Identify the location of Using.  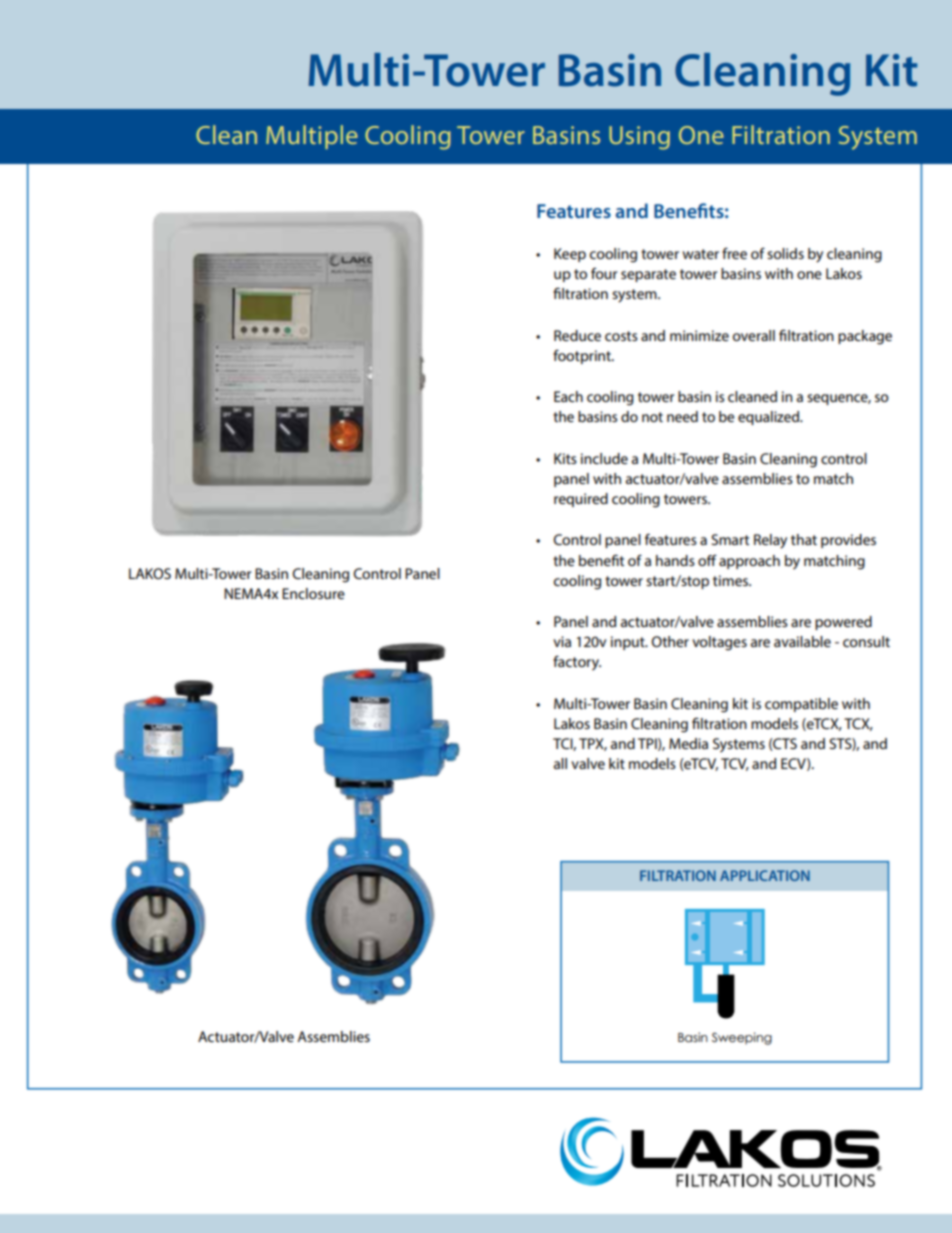
(639, 138).
